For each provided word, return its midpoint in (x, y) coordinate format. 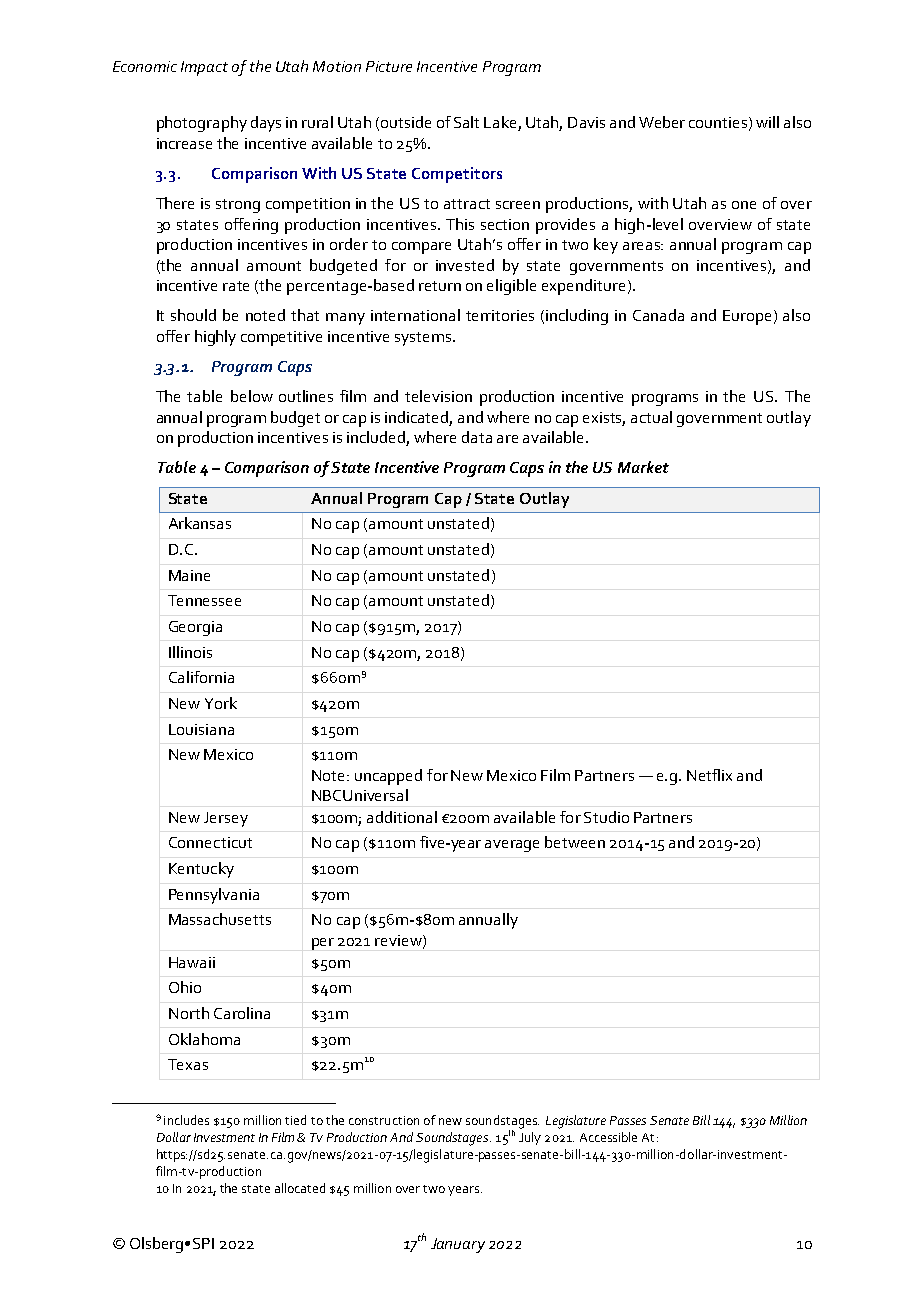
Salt (466, 122)
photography (202, 124)
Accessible (608, 1137)
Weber (662, 122)
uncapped (388, 777)
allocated (300, 1188)
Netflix (709, 775)
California (201, 677)
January (458, 1245)
